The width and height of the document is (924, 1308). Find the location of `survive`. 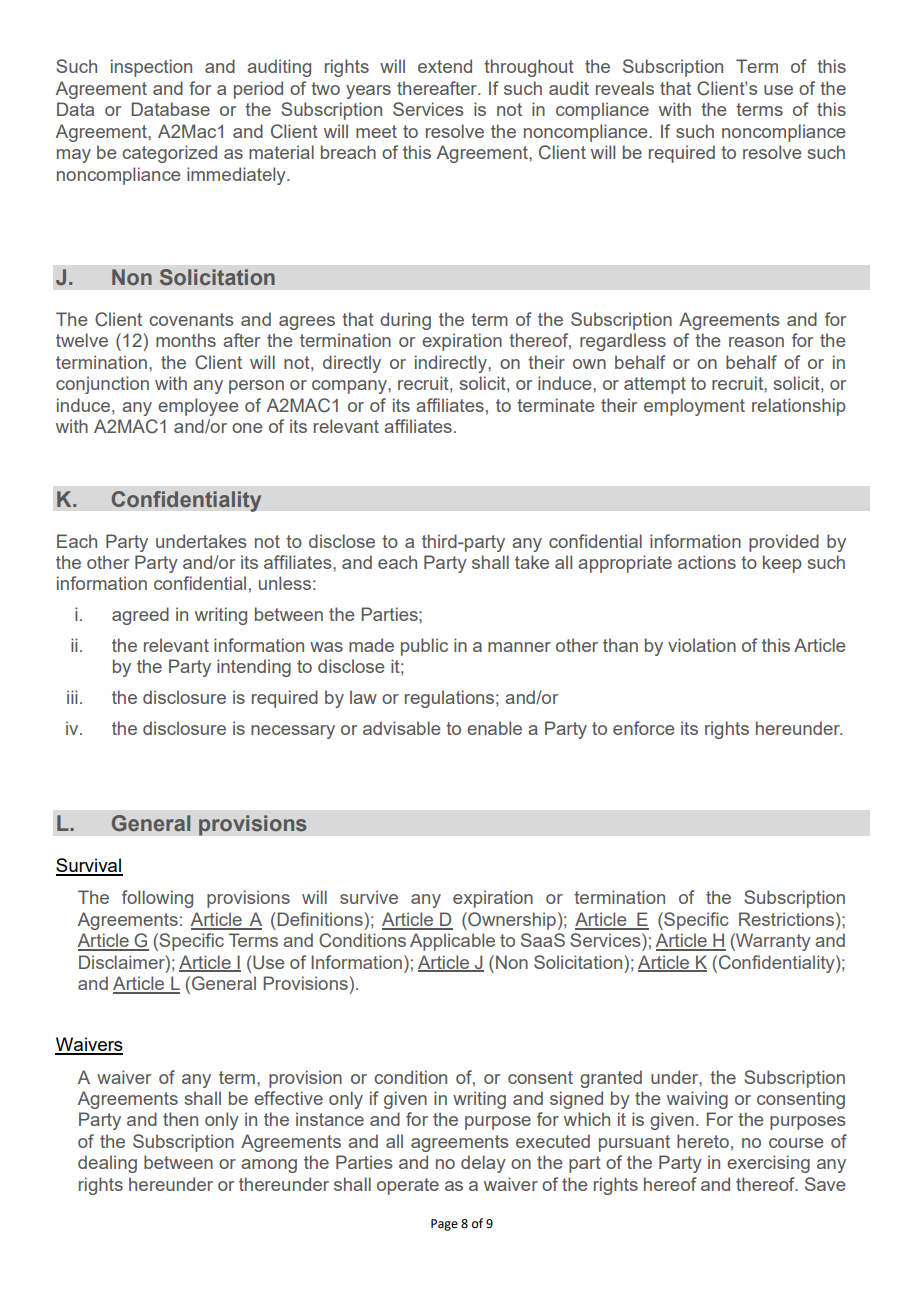

survive is located at coordinates (369, 897).
